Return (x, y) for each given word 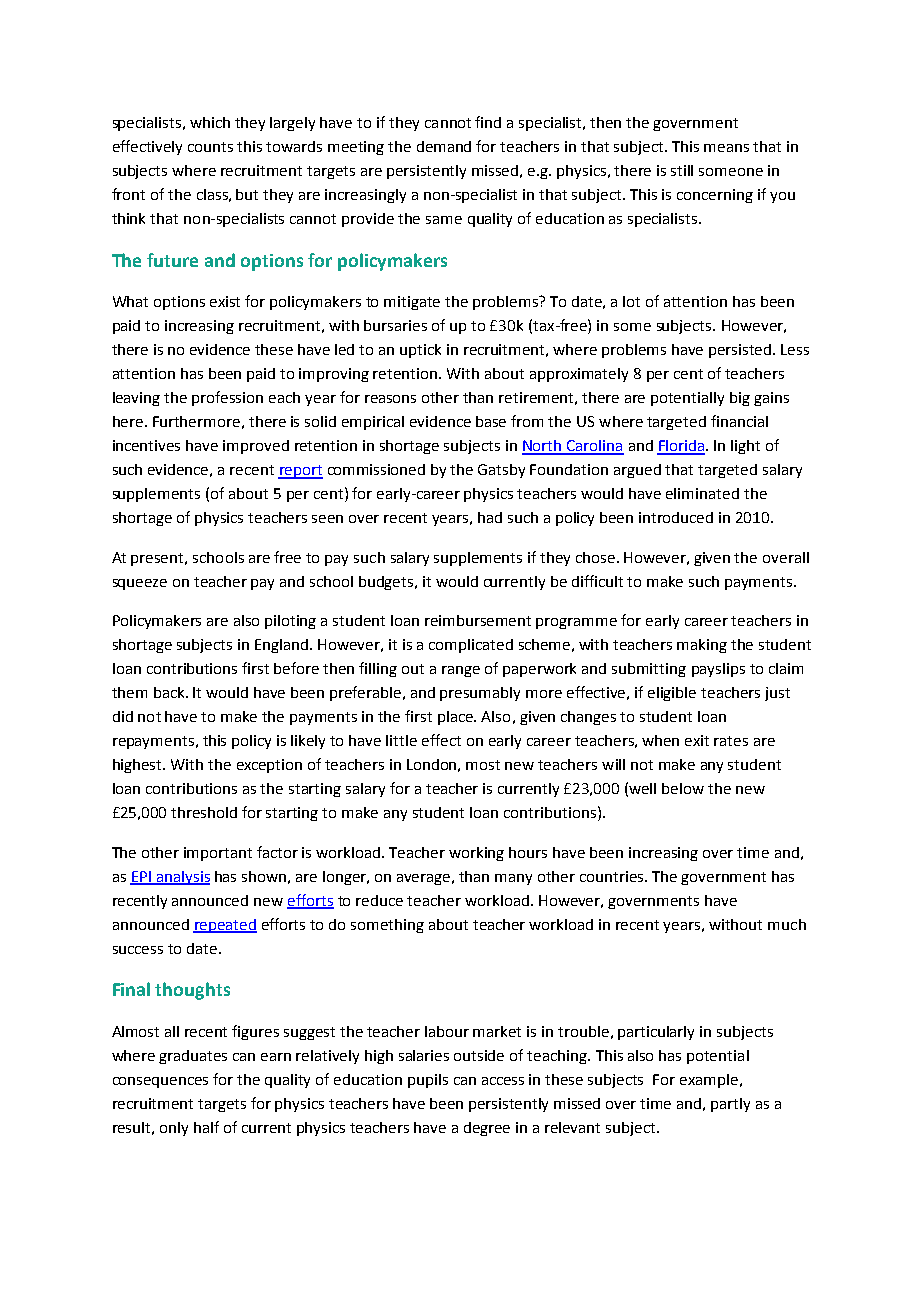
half (206, 1127)
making (702, 646)
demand (444, 146)
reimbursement (478, 620)
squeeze (140, 584)
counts (210, 147)
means (726, 148)
